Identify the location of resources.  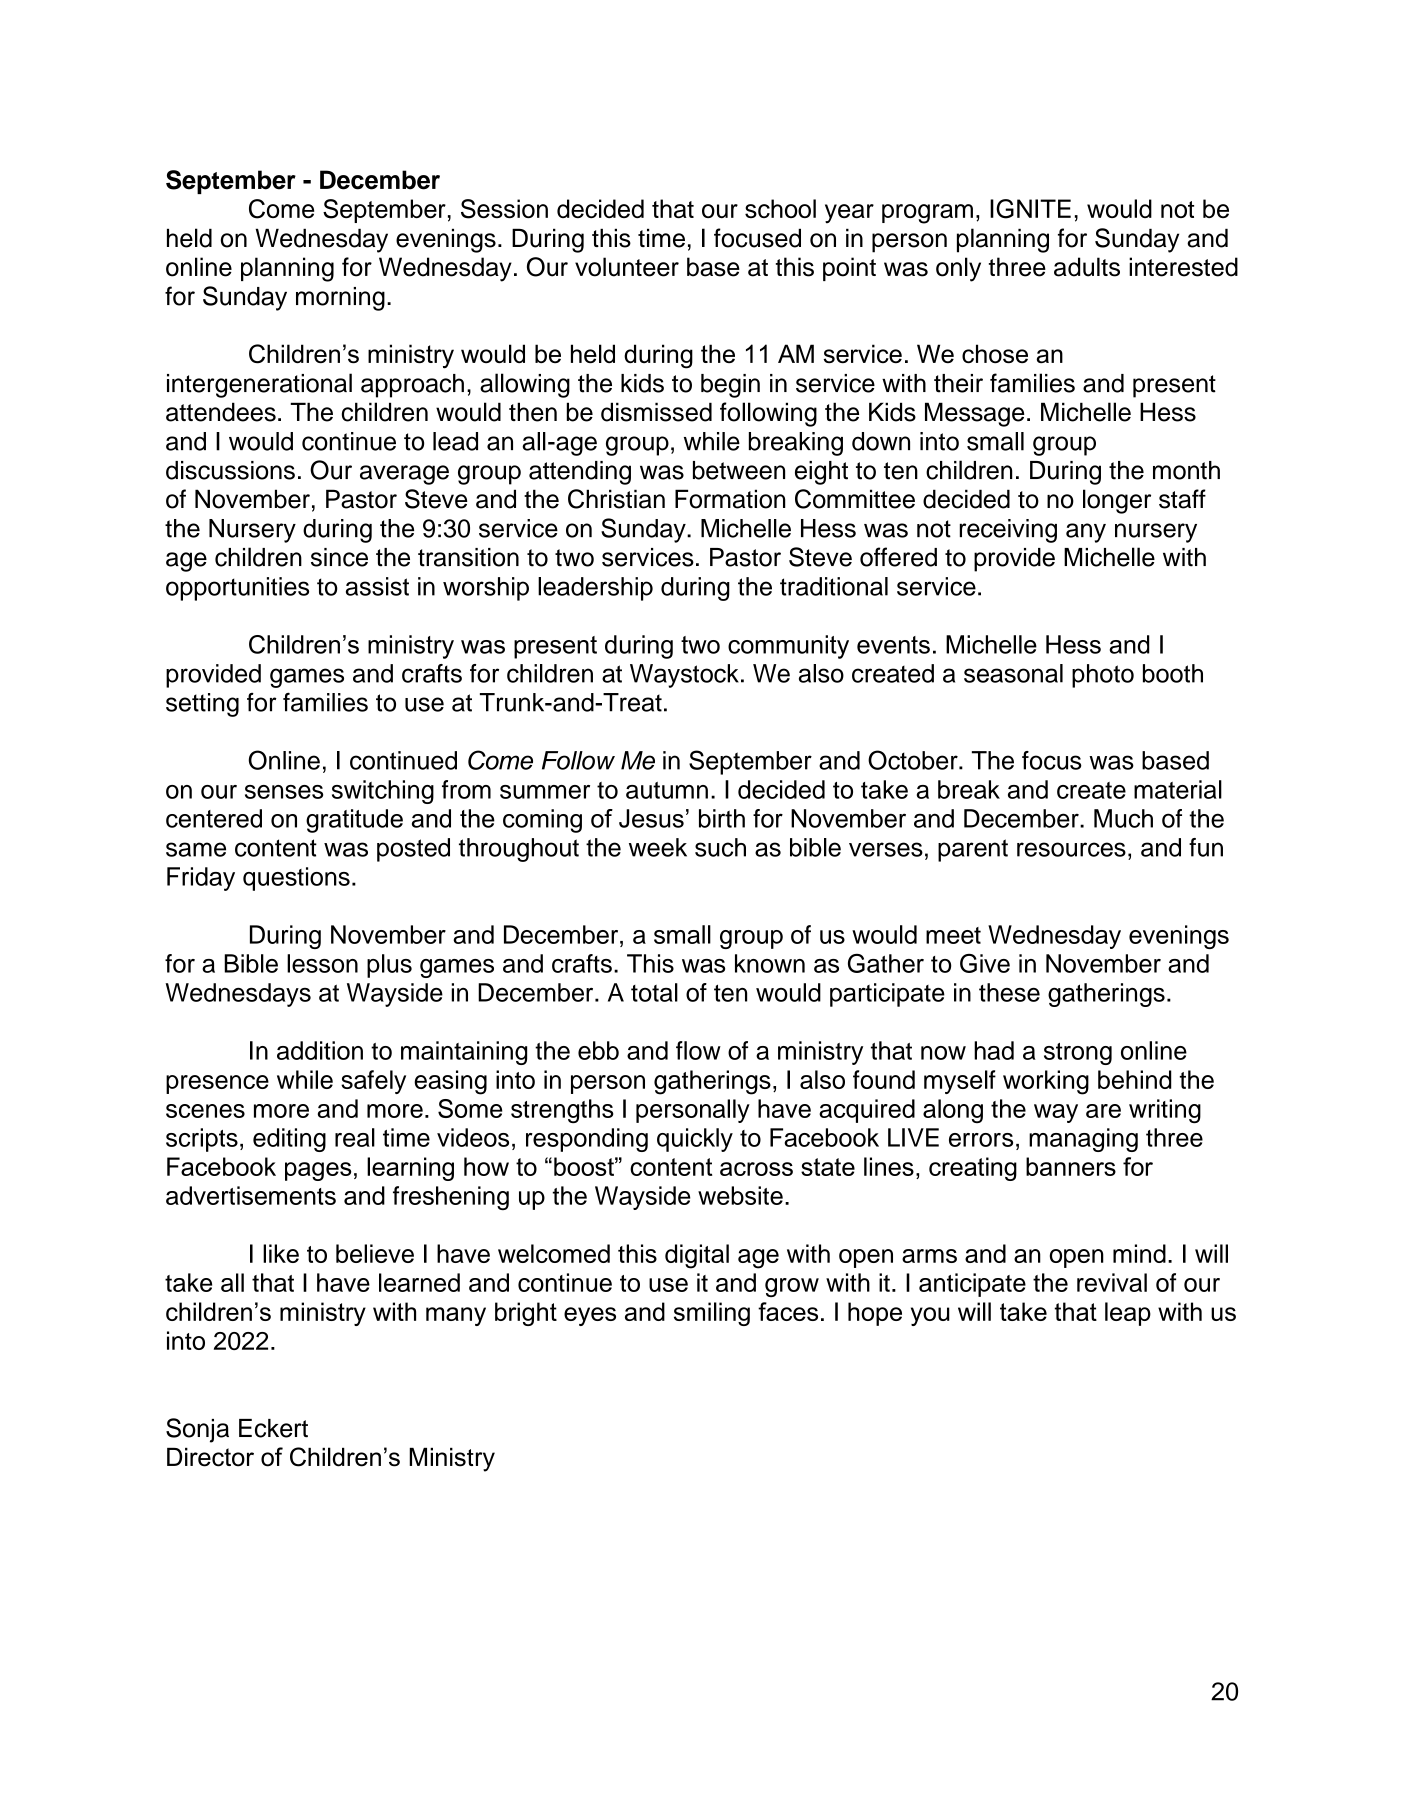
(1071, 849).
